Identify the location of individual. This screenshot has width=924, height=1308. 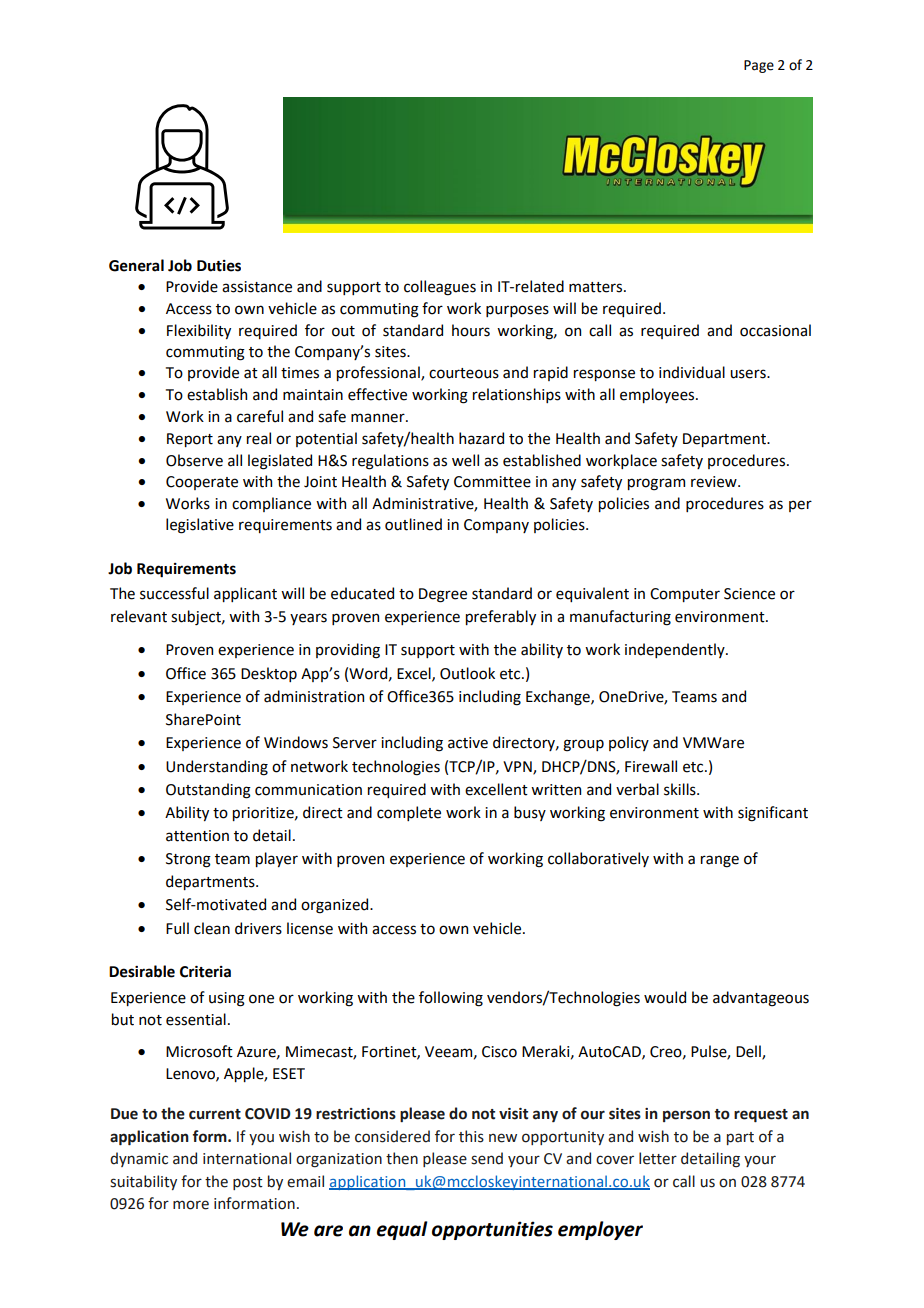
(692, 372).
